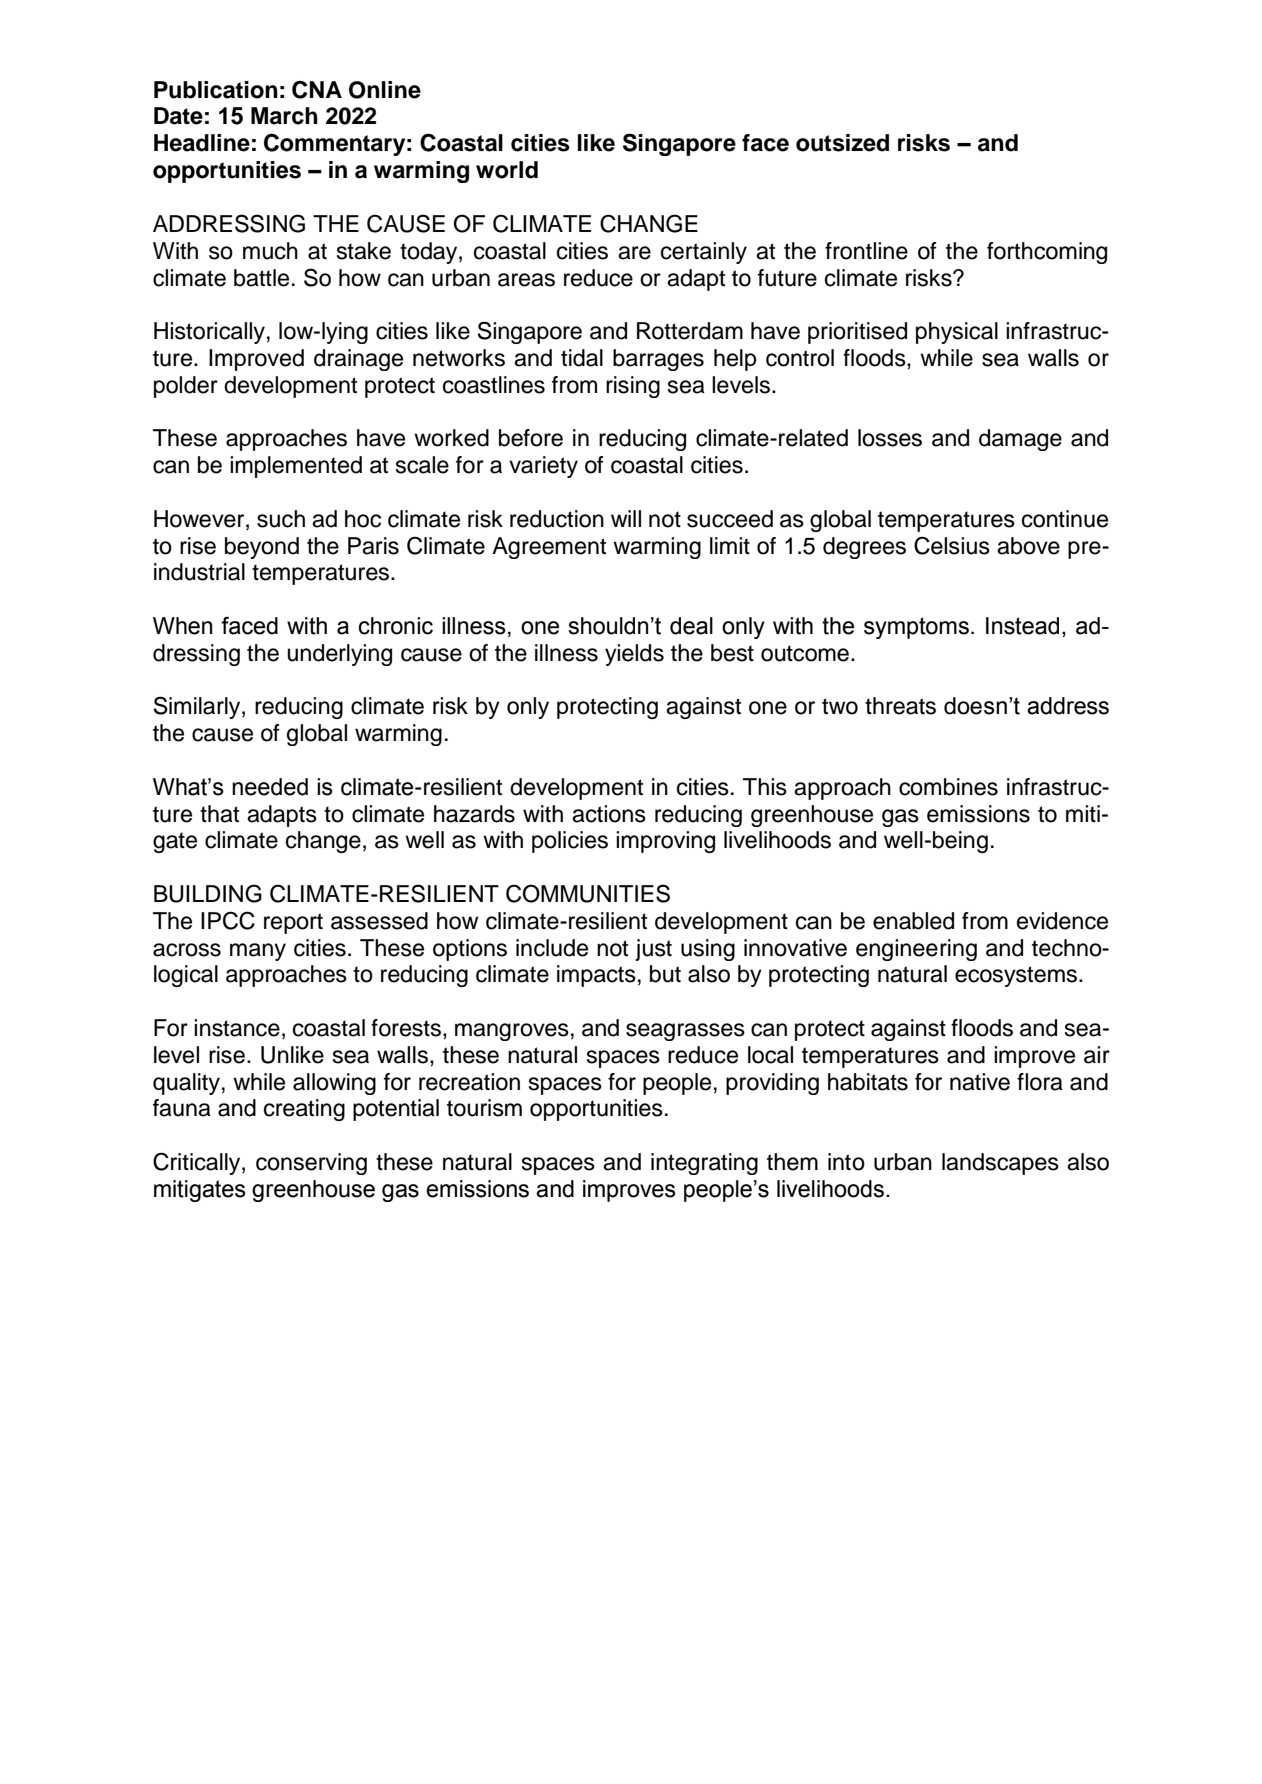 Image resolution: width=1262 pixels, height=1784 pixels. What do you see at coordinates (957, 333) in the document?
I see `physical` at bounding box center [957, 333].
